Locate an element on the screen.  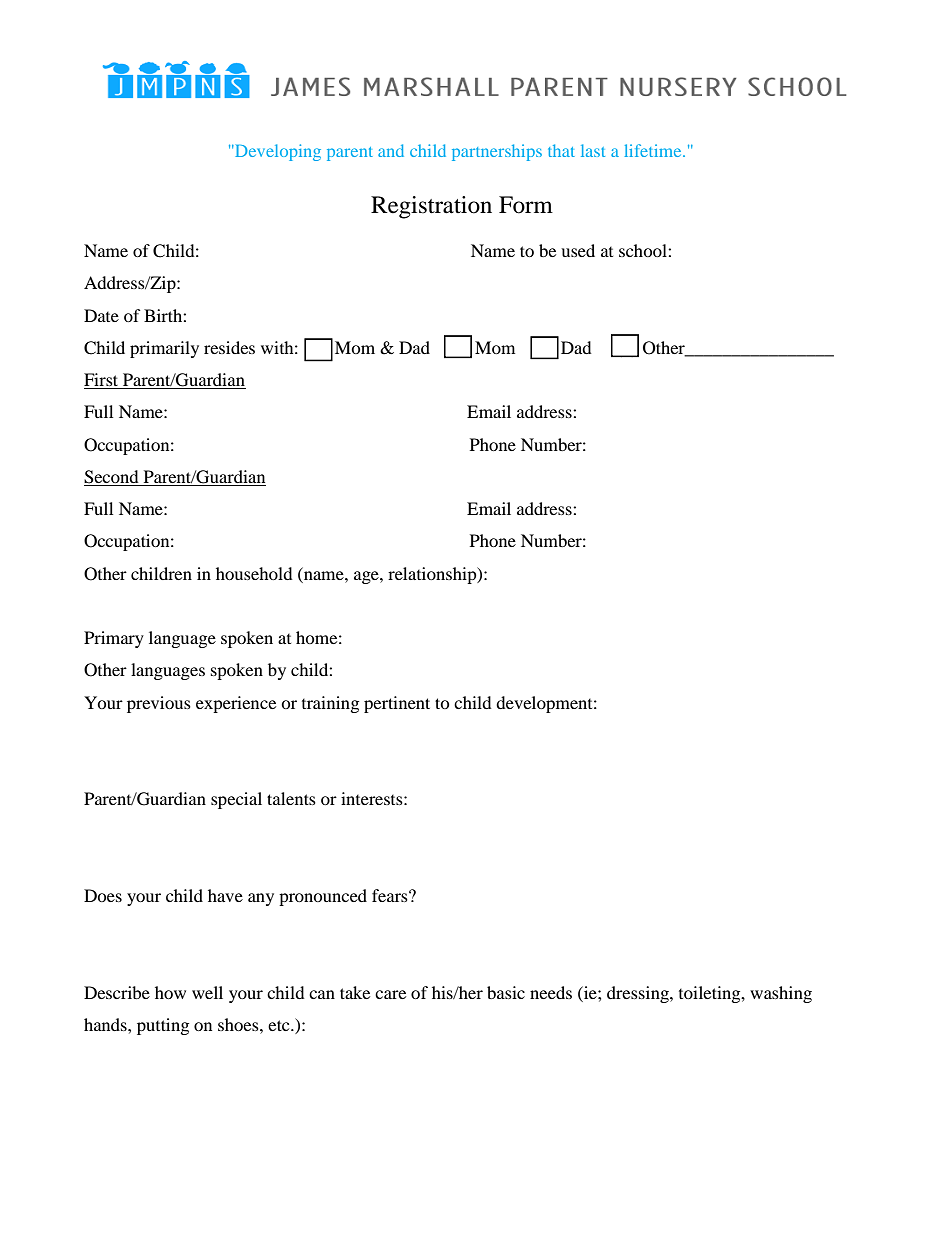
pertinent is located at coordinates (397, 704).
